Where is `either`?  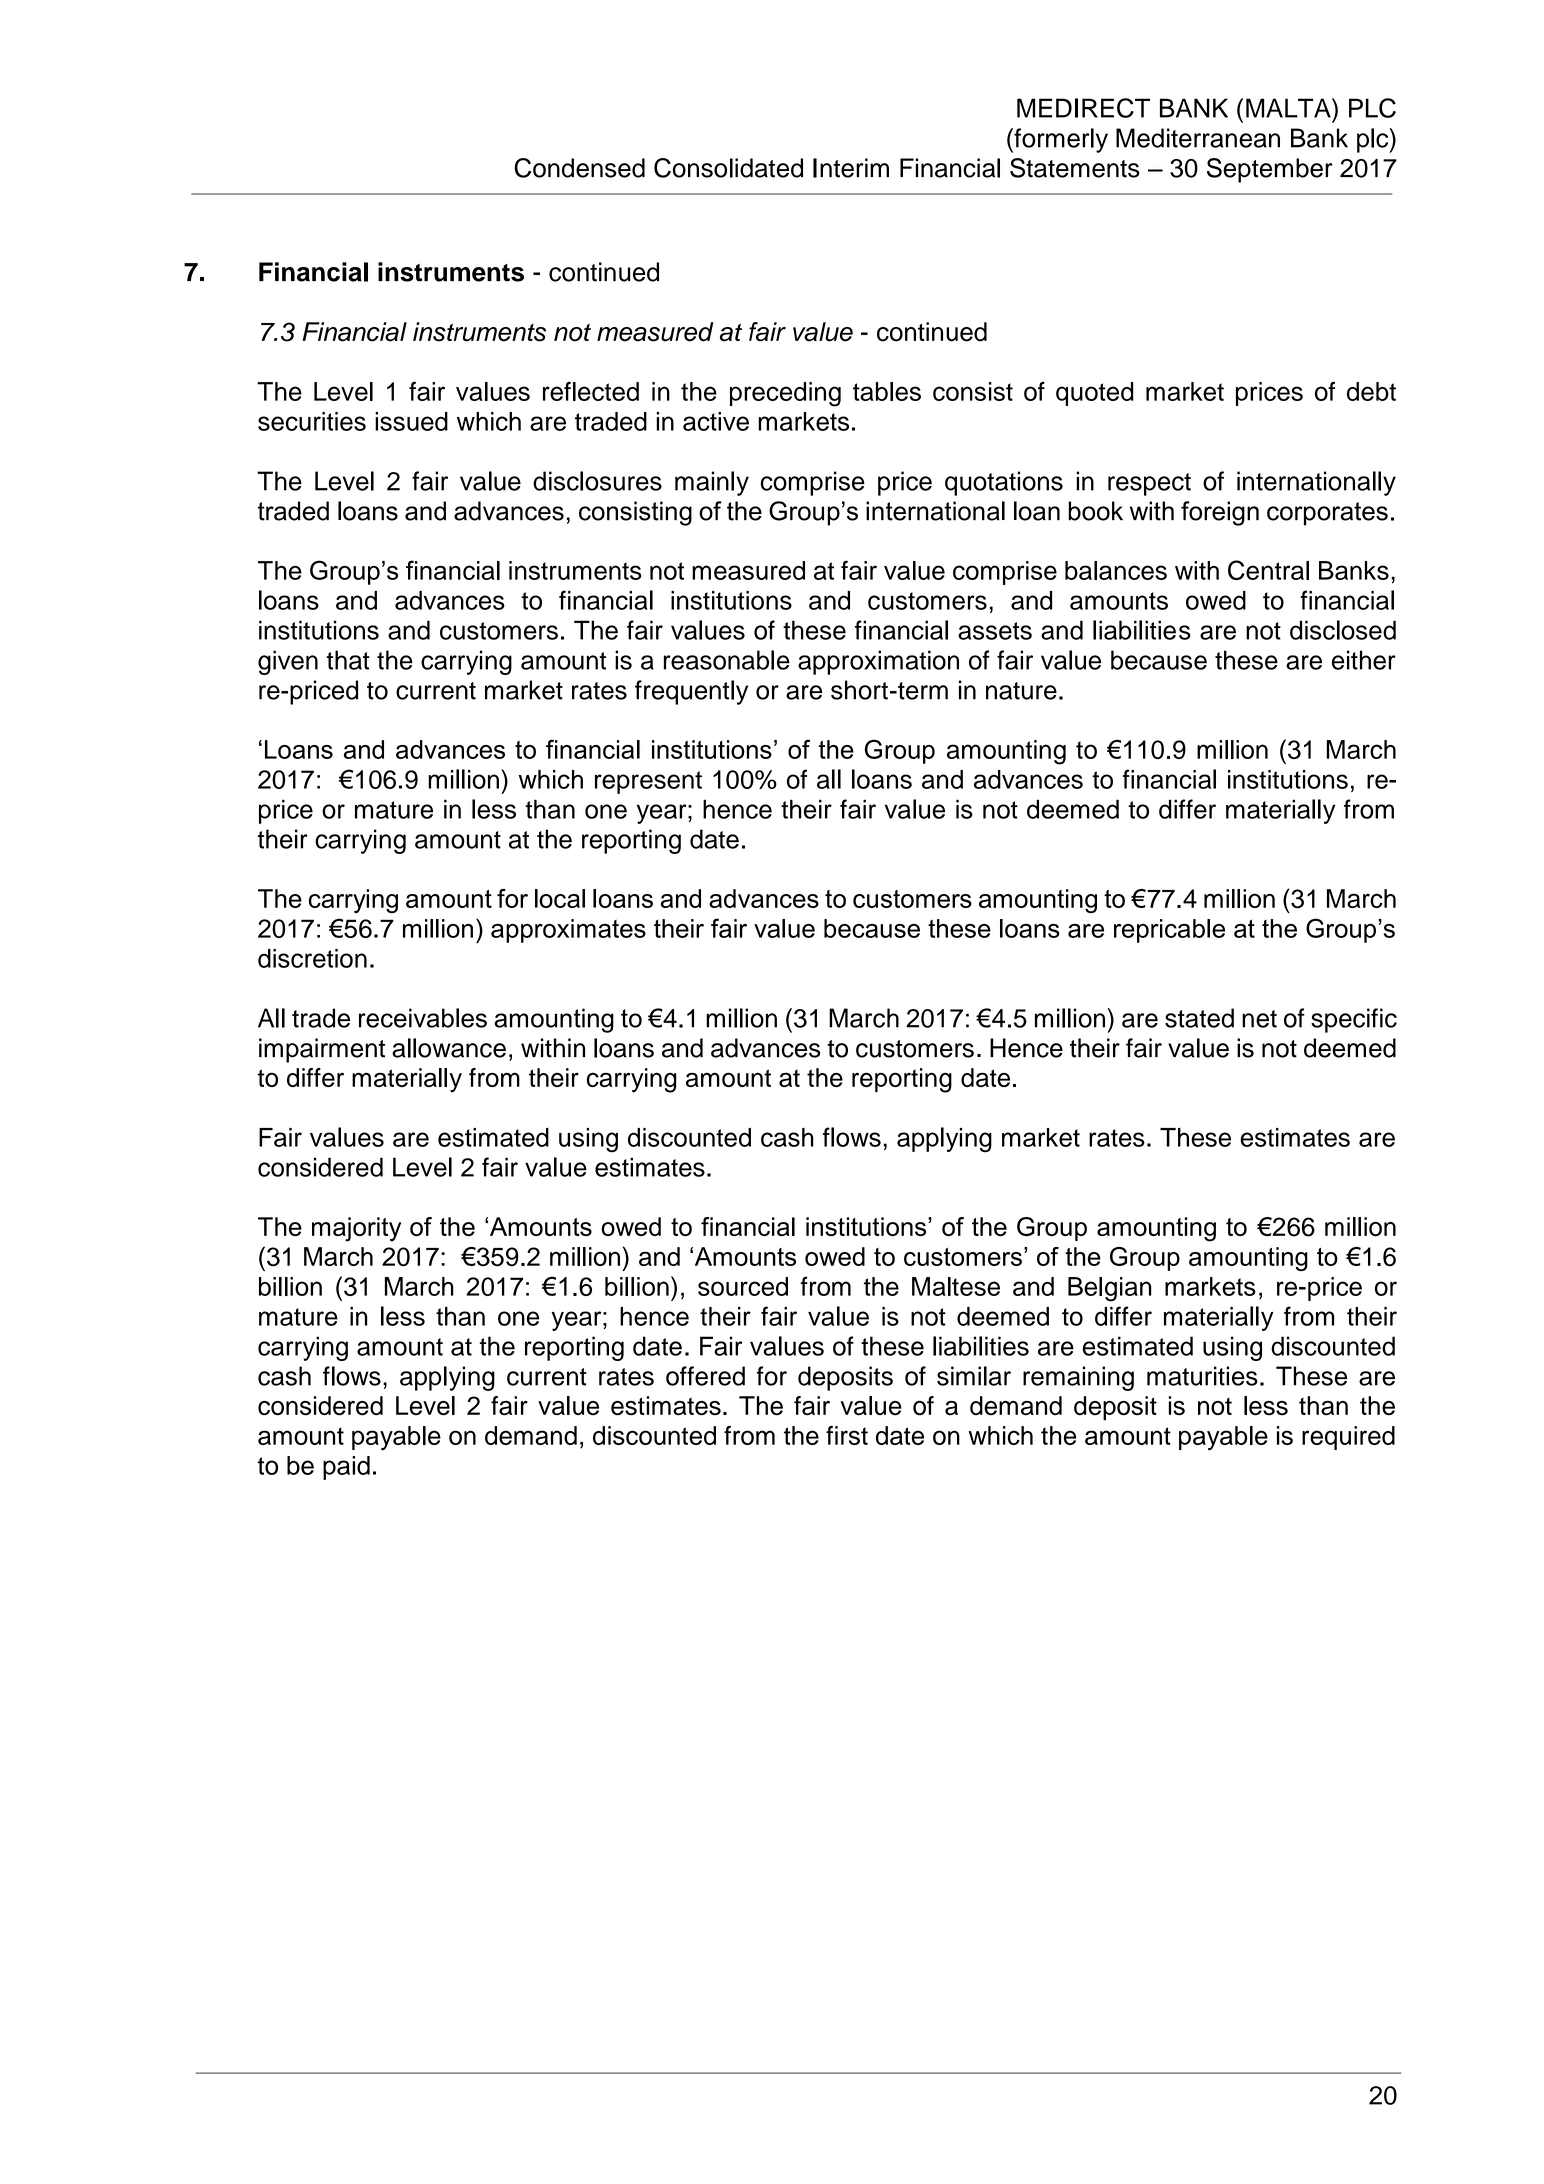
either is located at coordinates (1364, 660).
